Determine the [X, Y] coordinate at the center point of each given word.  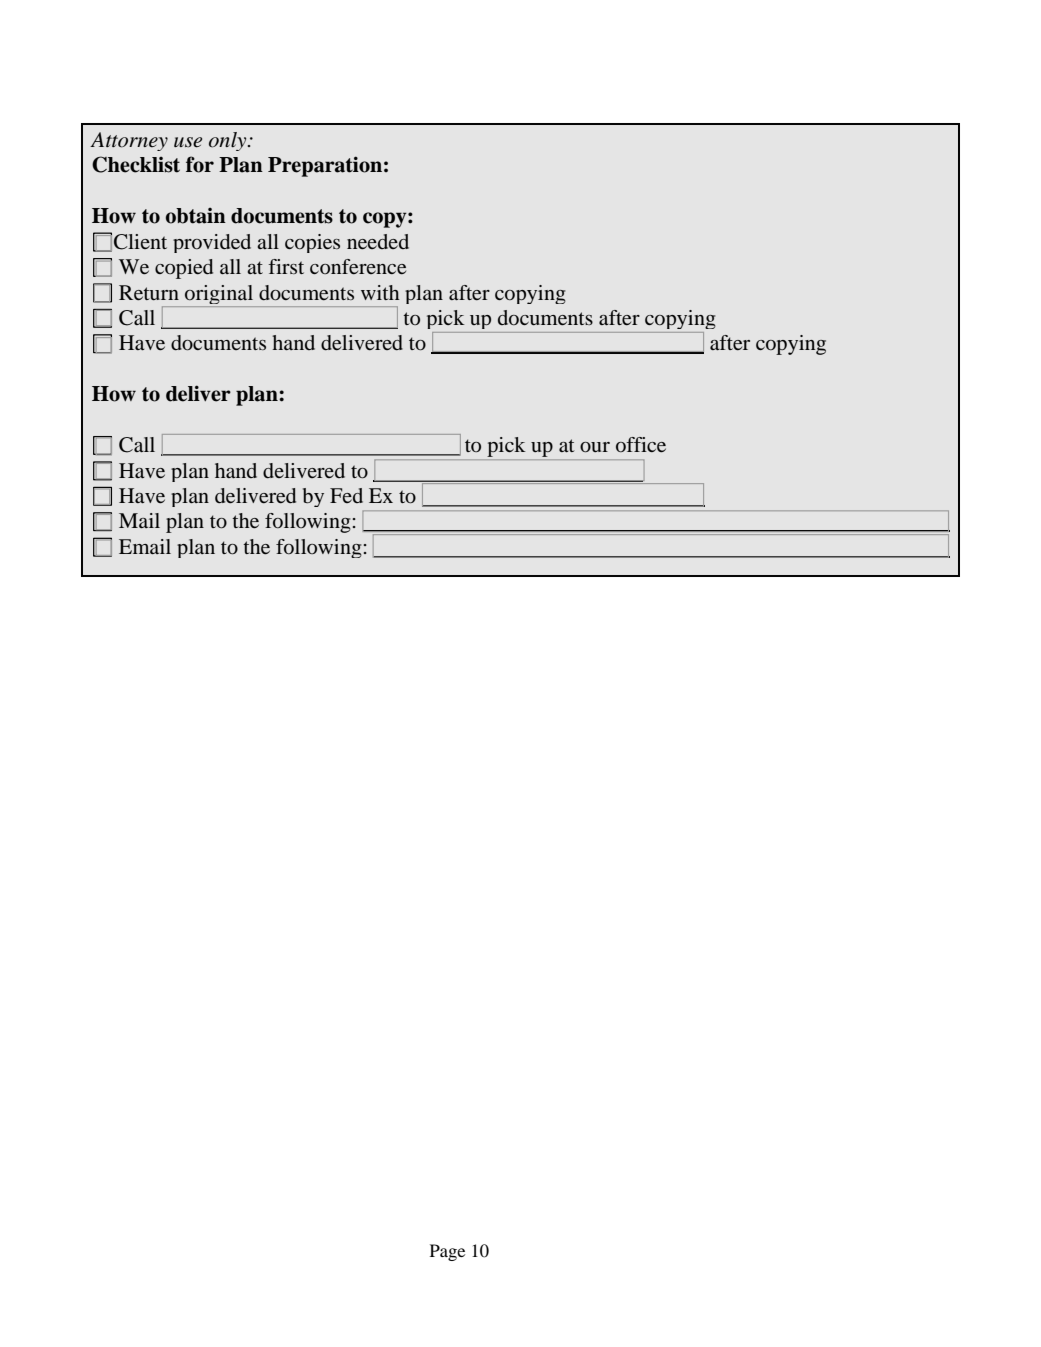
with [380, 292]
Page [447, 1252]
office [641, 444]
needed [378, 241]
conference [358, 266]
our [595, 447]
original [219, 296]
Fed [346, 495]
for [200, 164]
